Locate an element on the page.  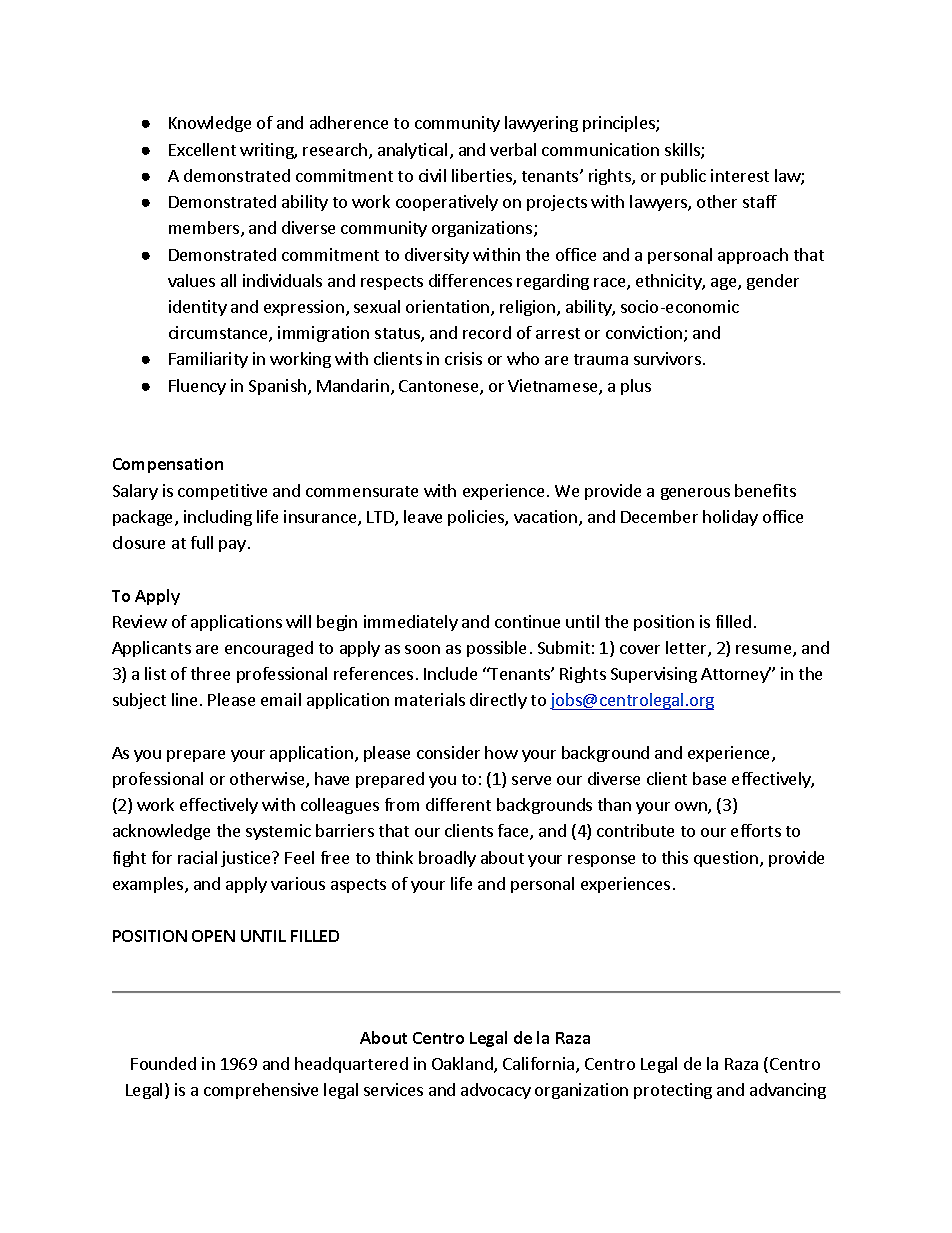
immediately is located at coordinates (411, 623).
